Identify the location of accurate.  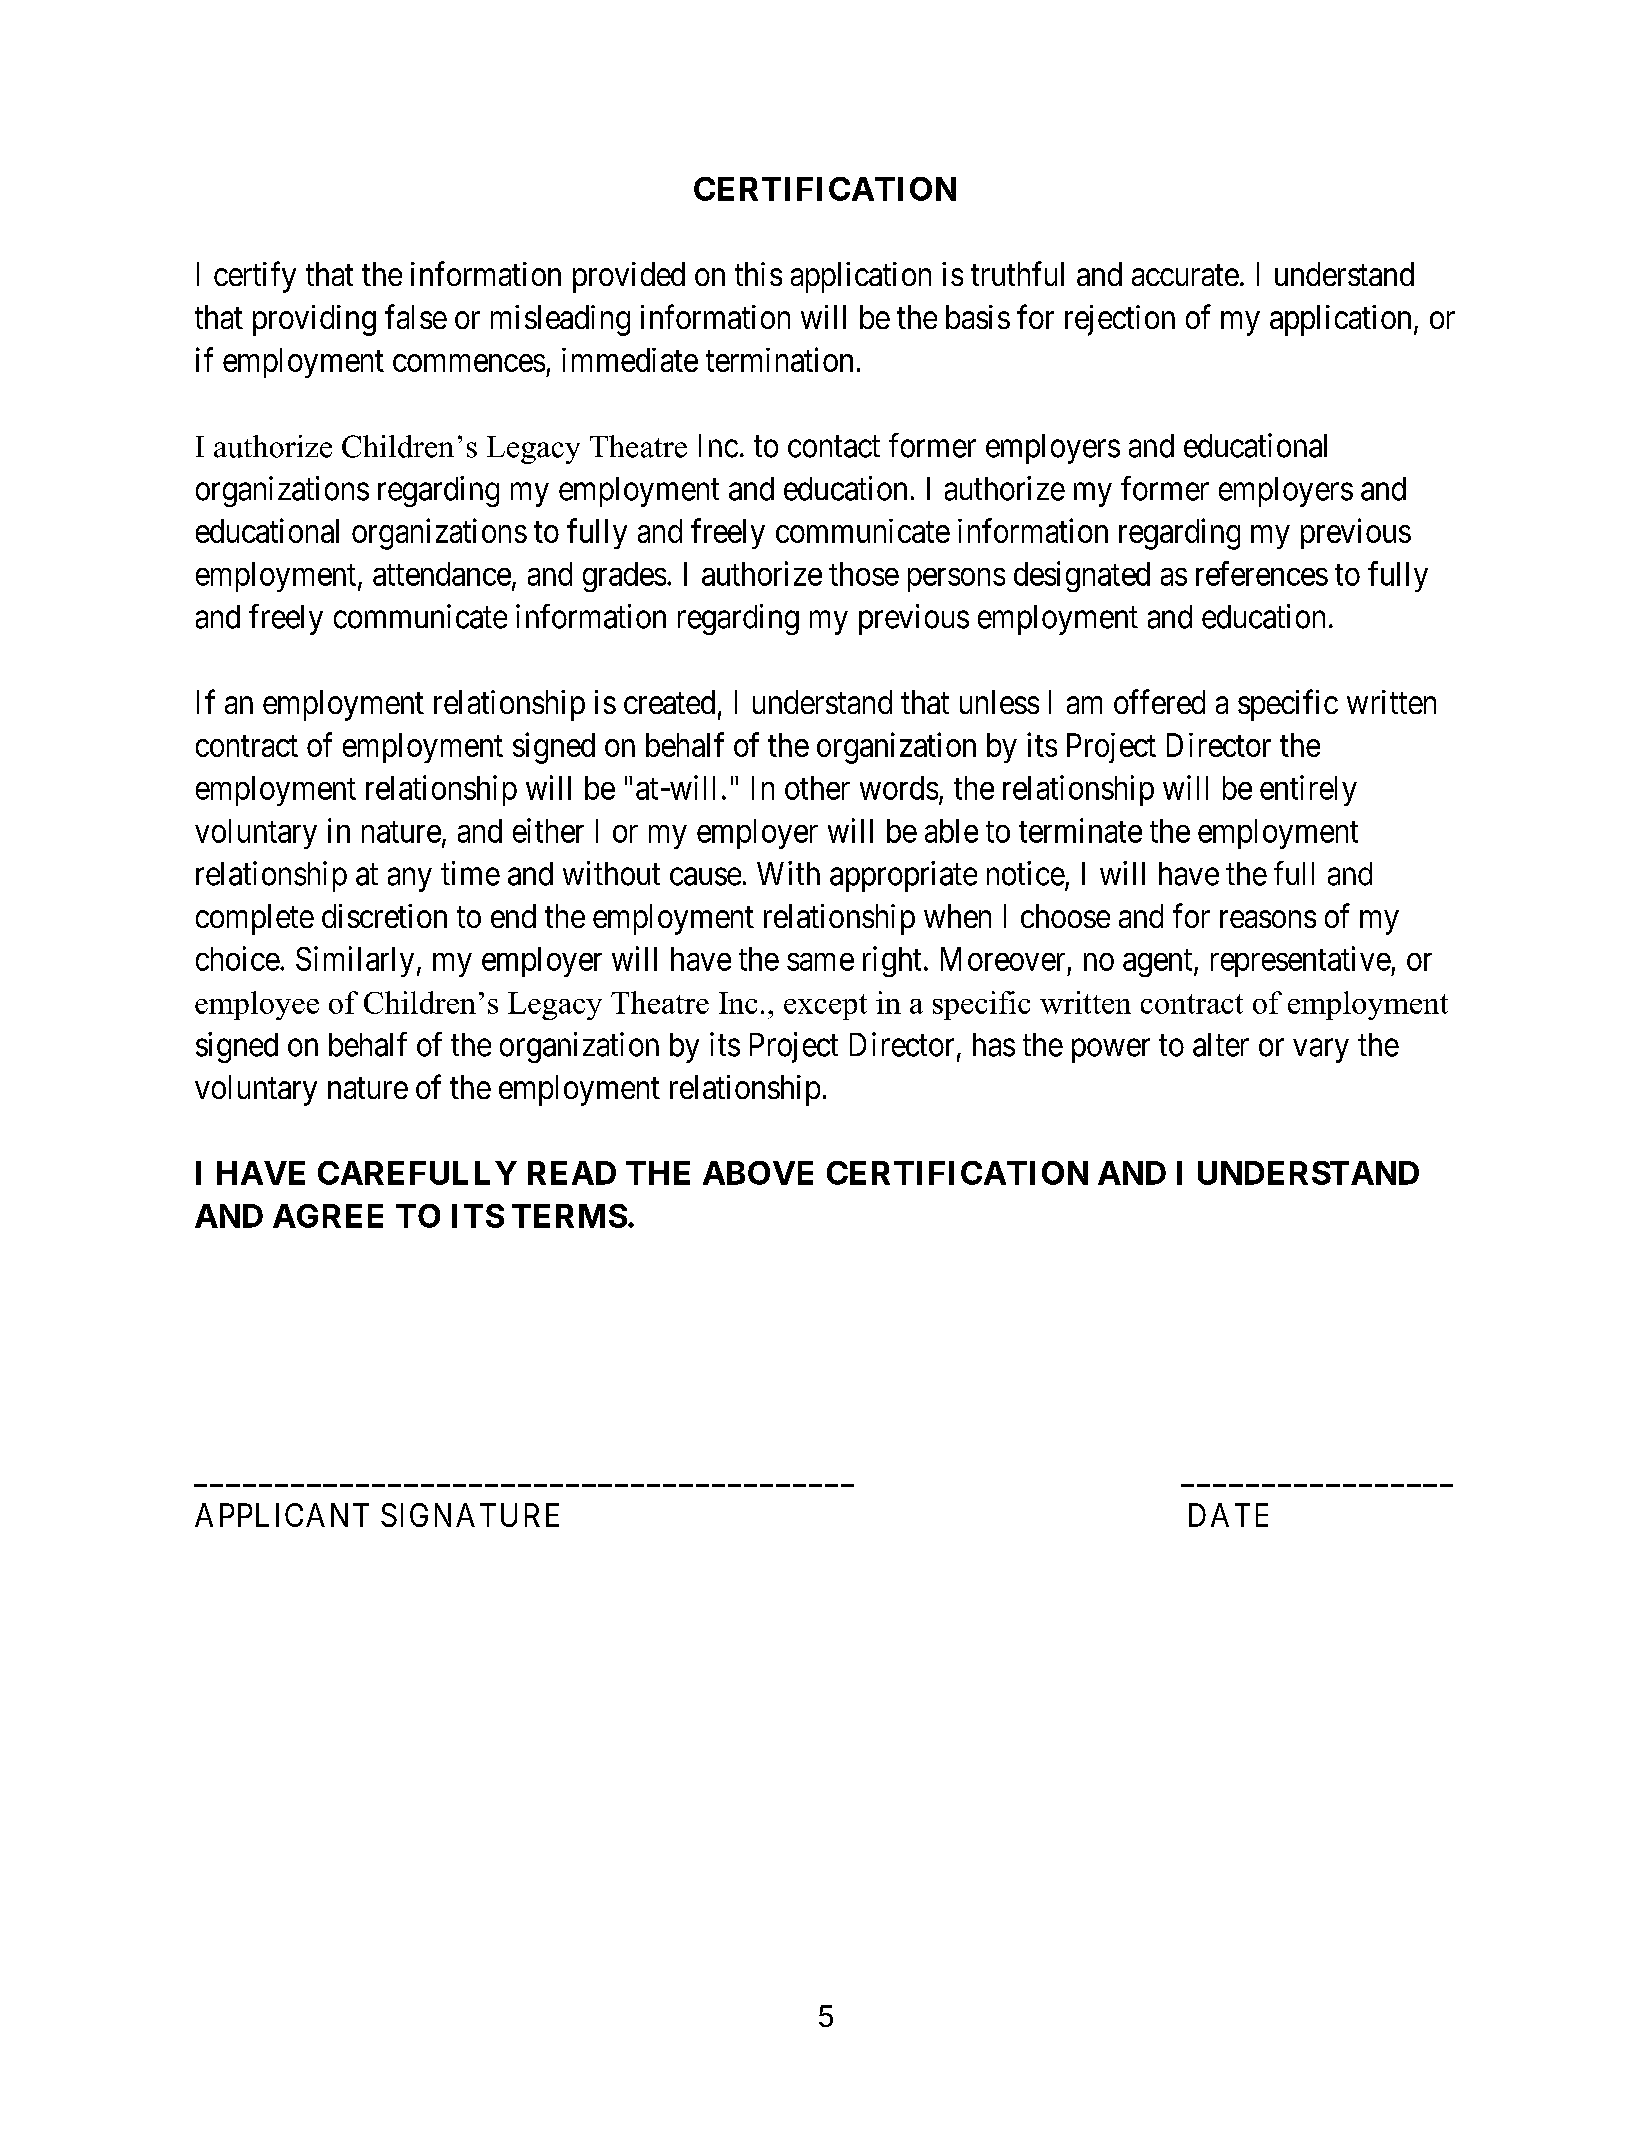
(1185, 275).
